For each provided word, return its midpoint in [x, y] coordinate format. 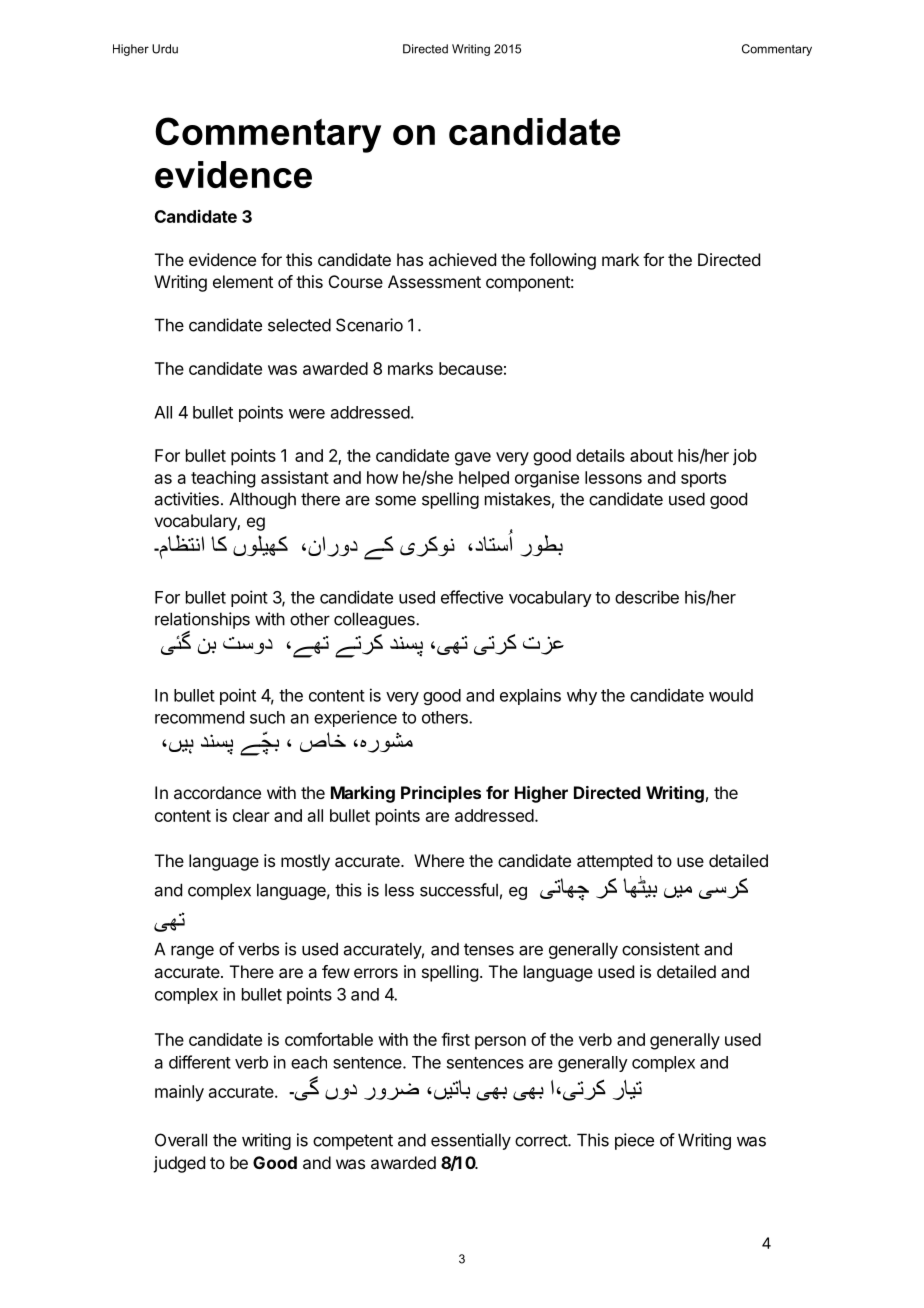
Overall [181, 1140]
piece [634, 1141]
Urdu [165, 49]
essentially [471, 1141]
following [562, 261]
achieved [462, 259]
